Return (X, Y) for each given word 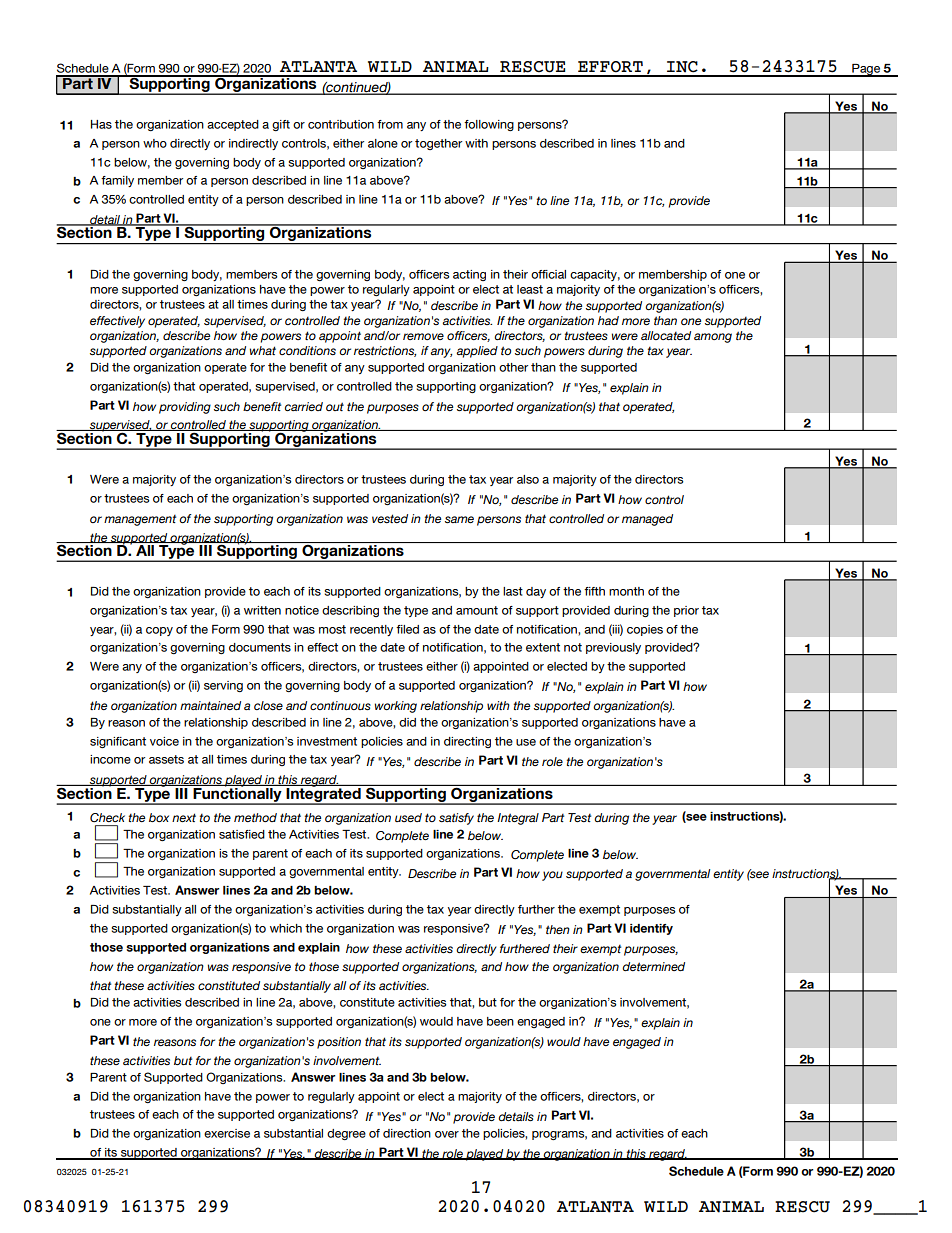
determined (653, 966)
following (489, 125)
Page (866, 70)
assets (166, 759)
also (528, 479)
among (713, 338)
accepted (233, 125)
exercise (227, 1133)
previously (613, 648)
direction (407, 1133)
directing (467, 742)
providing (185, 408)
